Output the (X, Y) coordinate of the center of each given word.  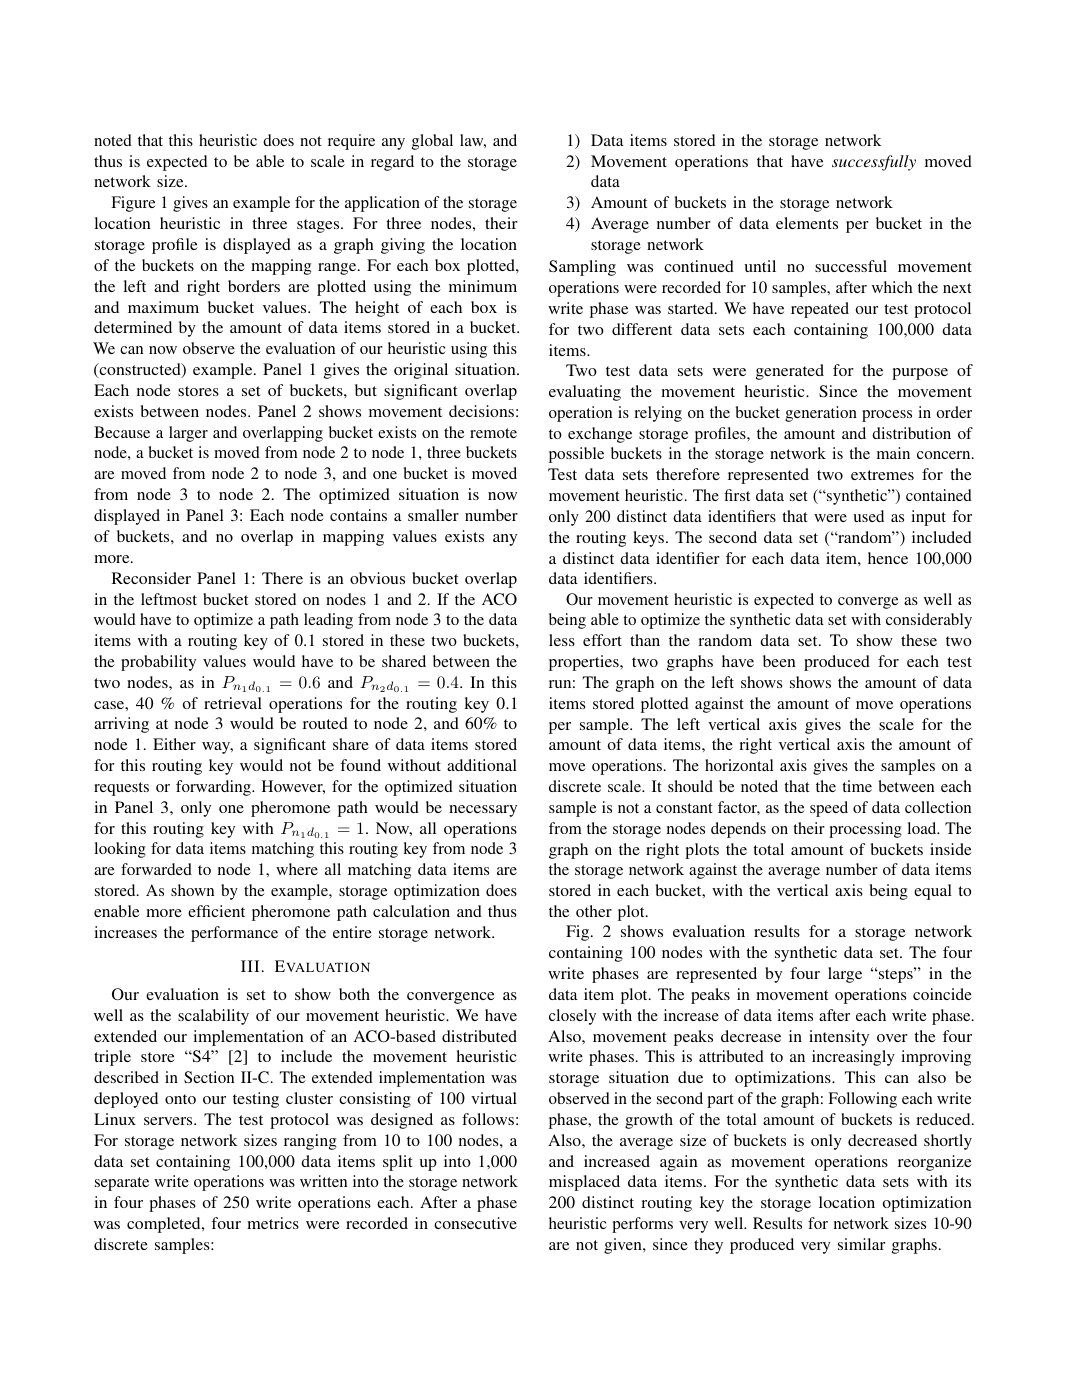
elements (807, 223)
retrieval (233, 703)
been (779, 661)
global (432, 142)
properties (585, 663)
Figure (133, 204)
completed (165, 1225)
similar (861, 1244)
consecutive (475, 1223)
